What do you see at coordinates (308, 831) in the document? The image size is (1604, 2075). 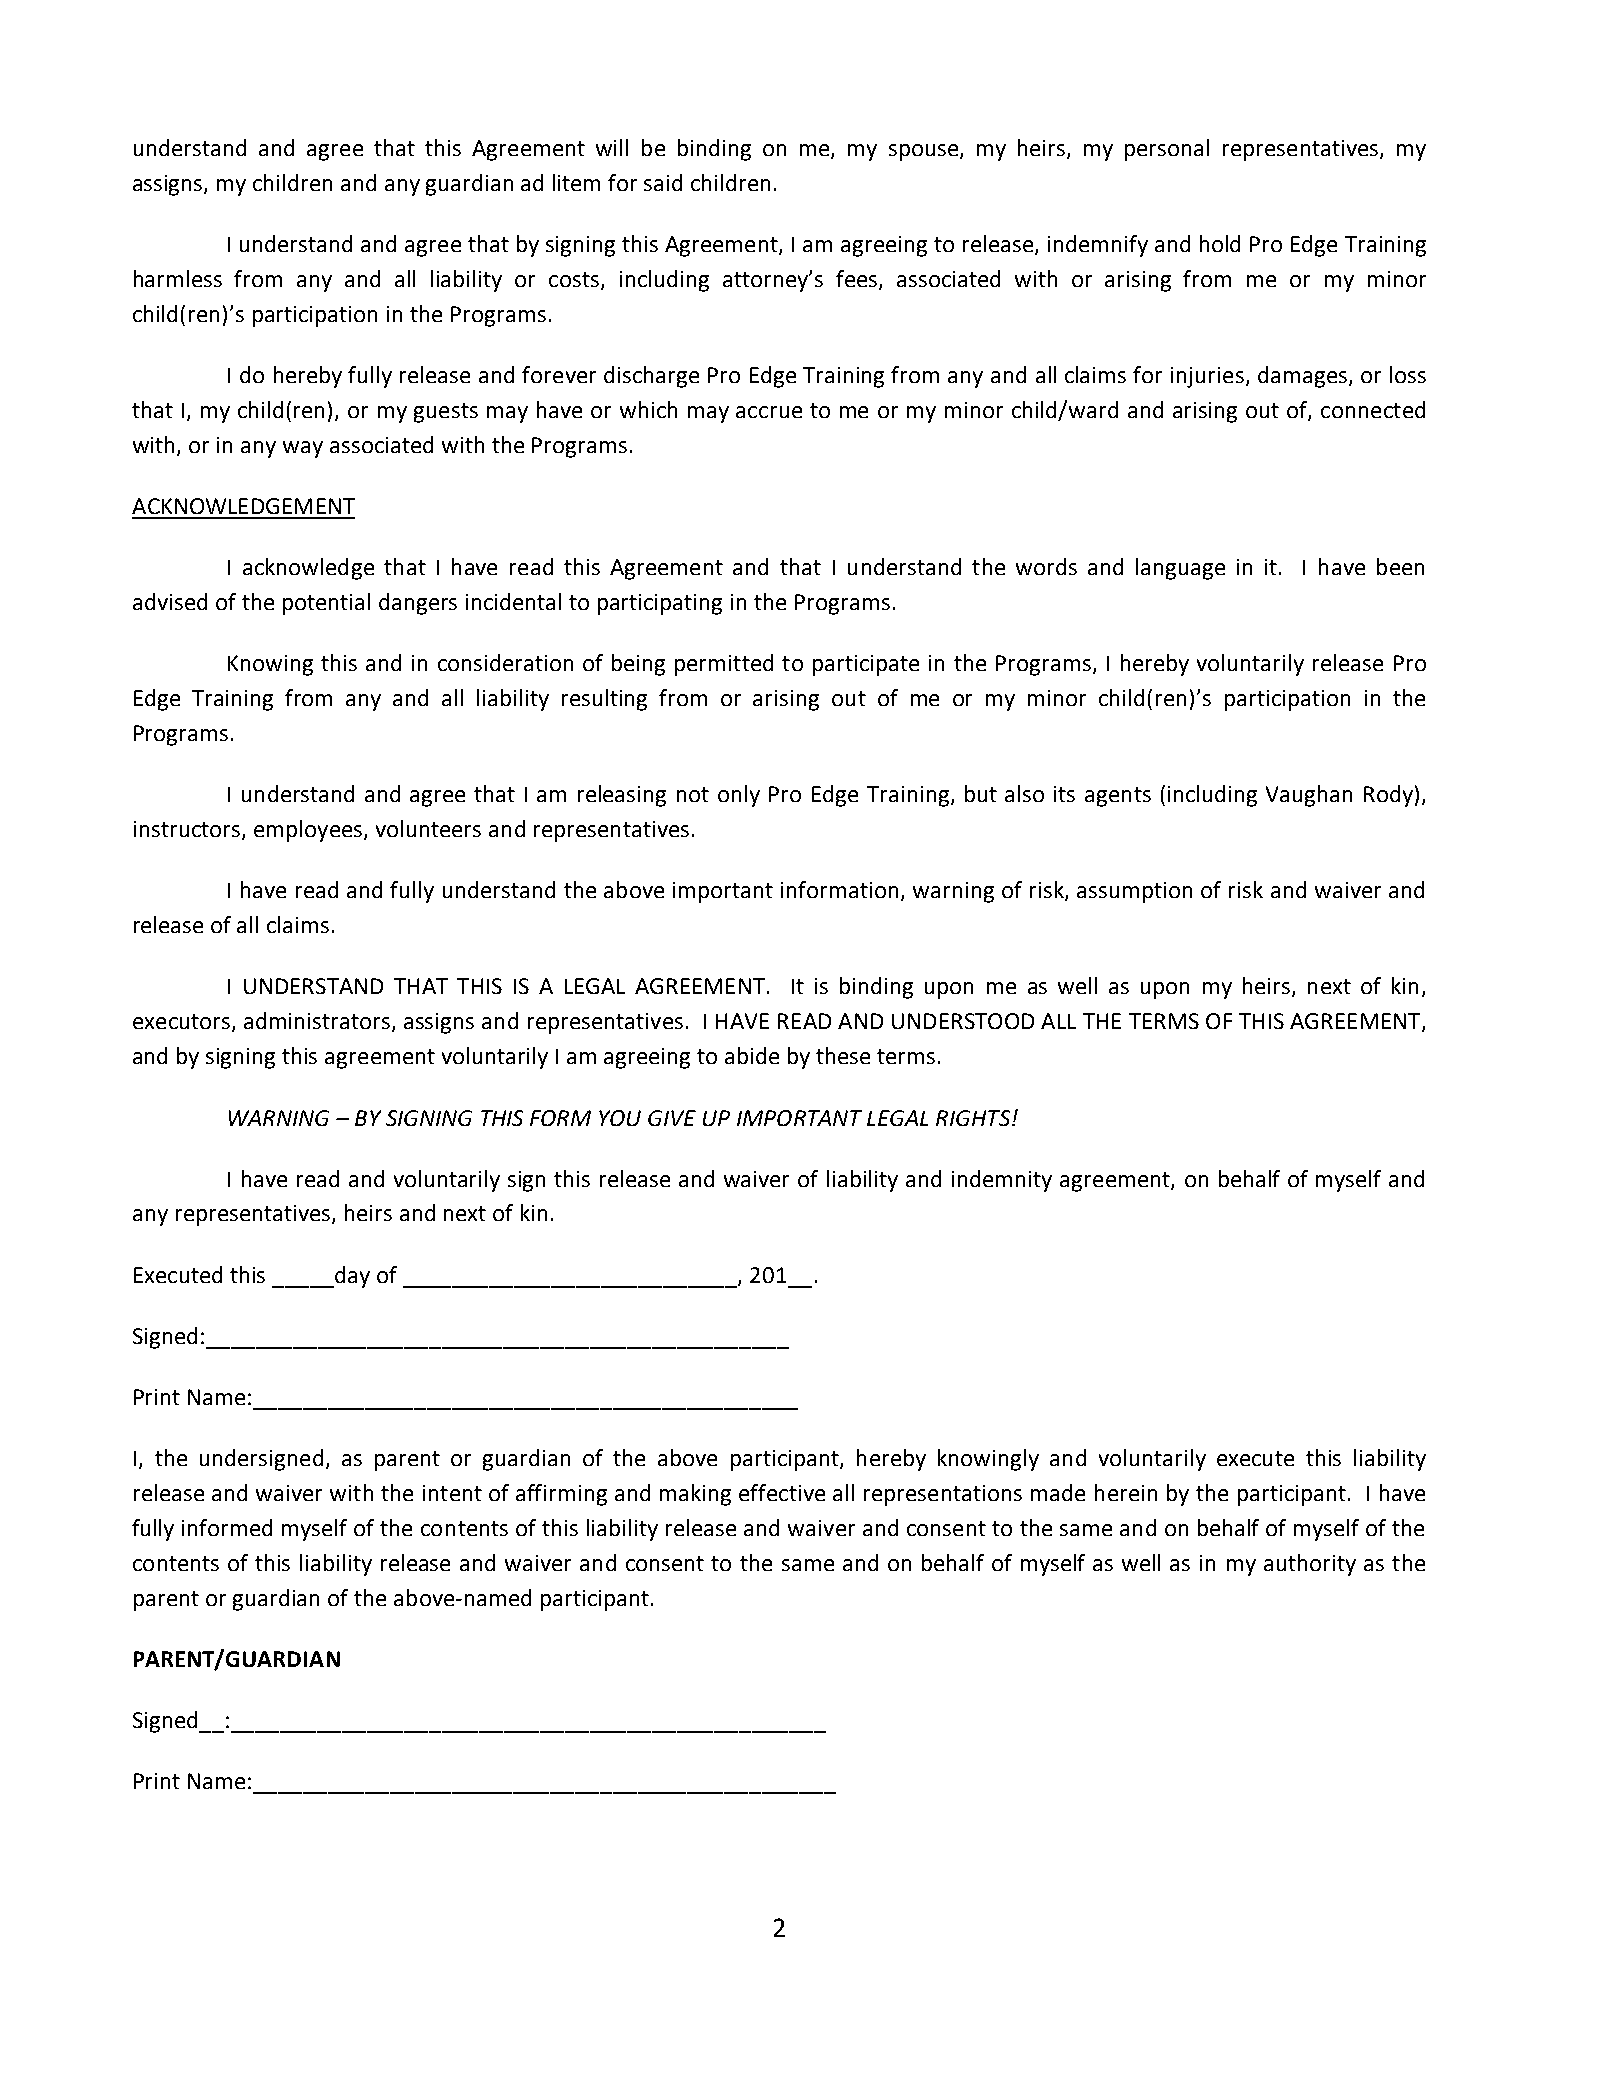 I see `employees` at bounding box center [308, 831].
